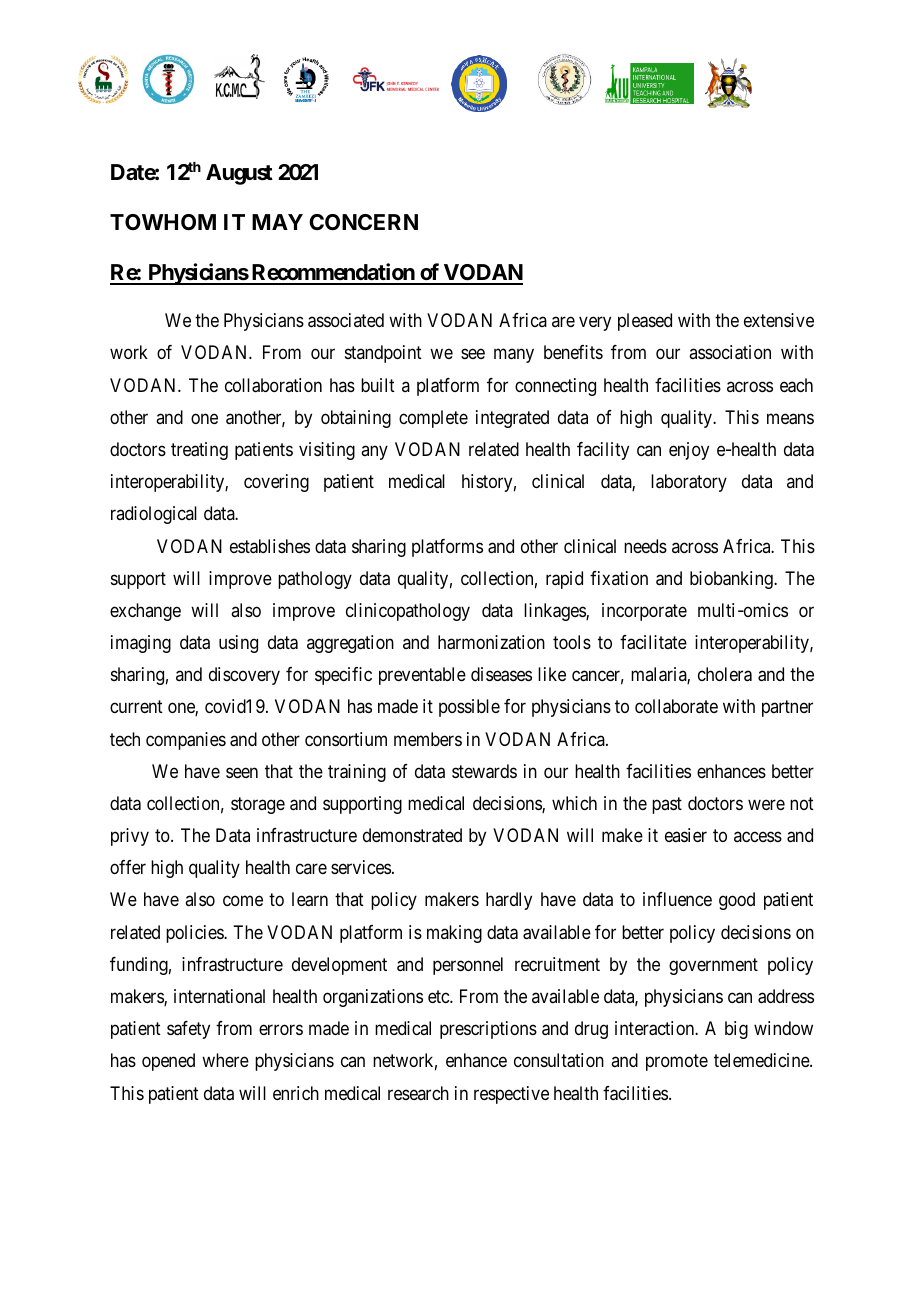 This screenshot has height=1309, width=924. I want to click on CONCERN, so click(363, 222).
